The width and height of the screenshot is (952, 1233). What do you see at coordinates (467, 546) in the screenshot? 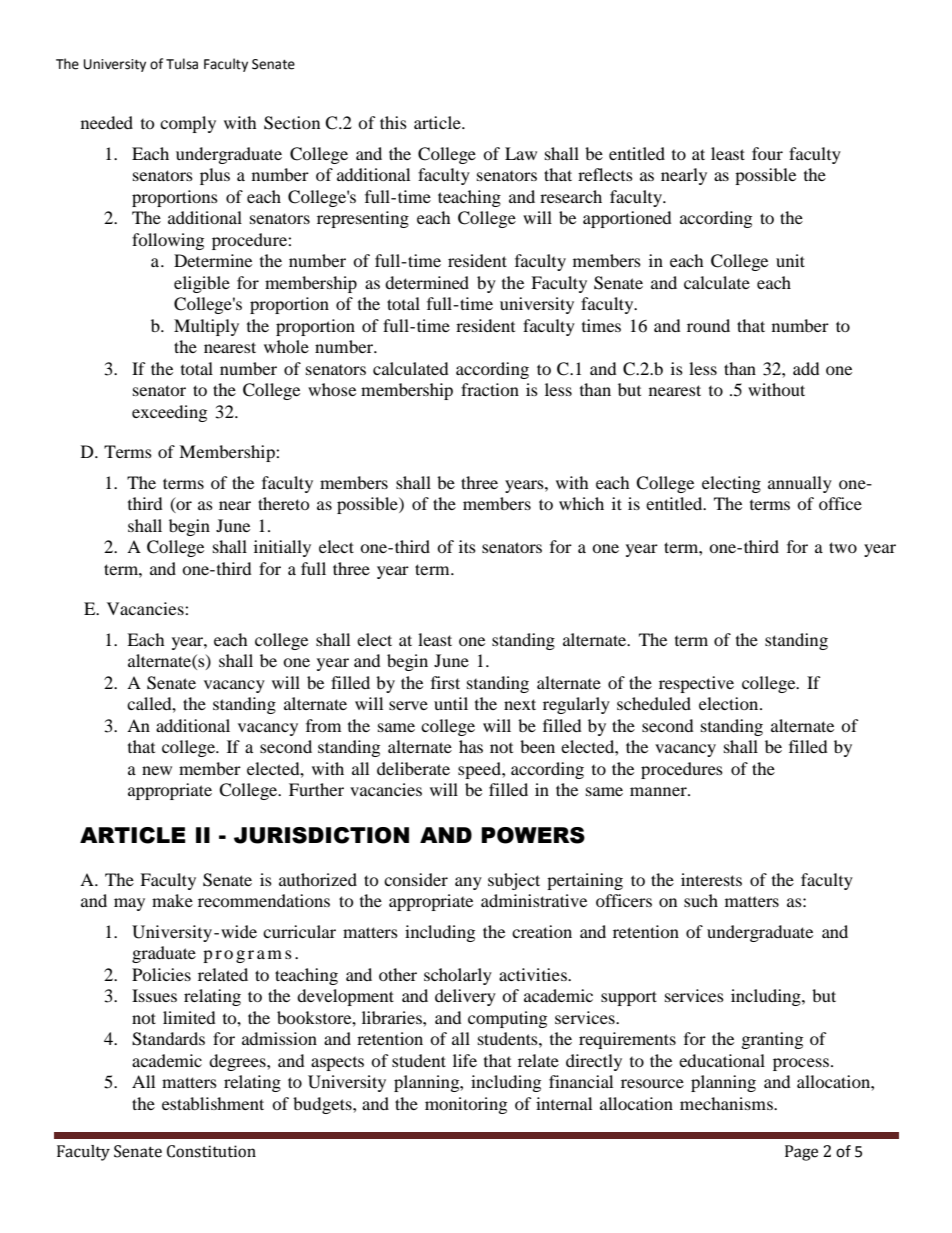
I see `its` at bounding box center [467, 546].
